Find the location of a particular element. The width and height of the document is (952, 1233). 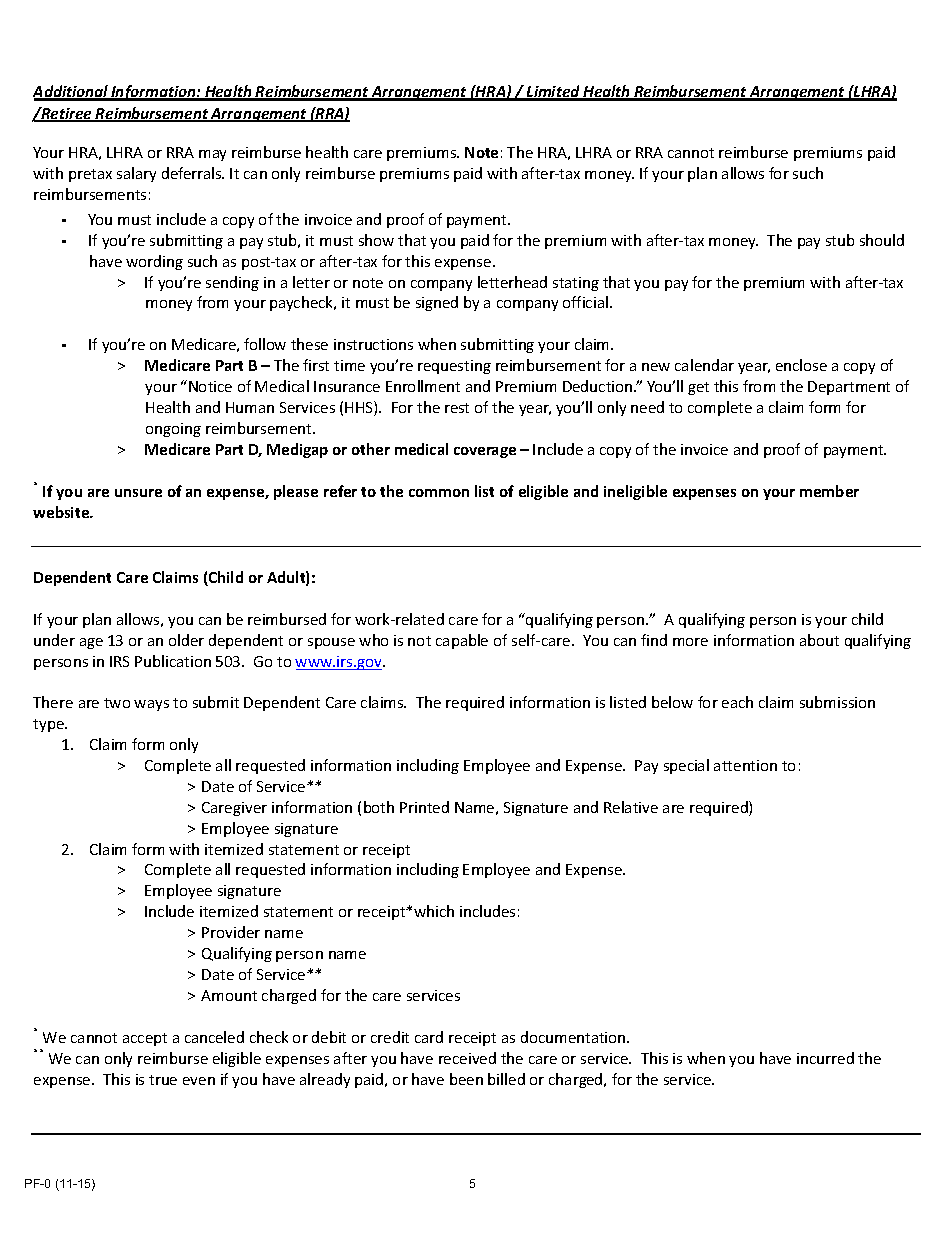

capable is located at coordinates (462, 641).
